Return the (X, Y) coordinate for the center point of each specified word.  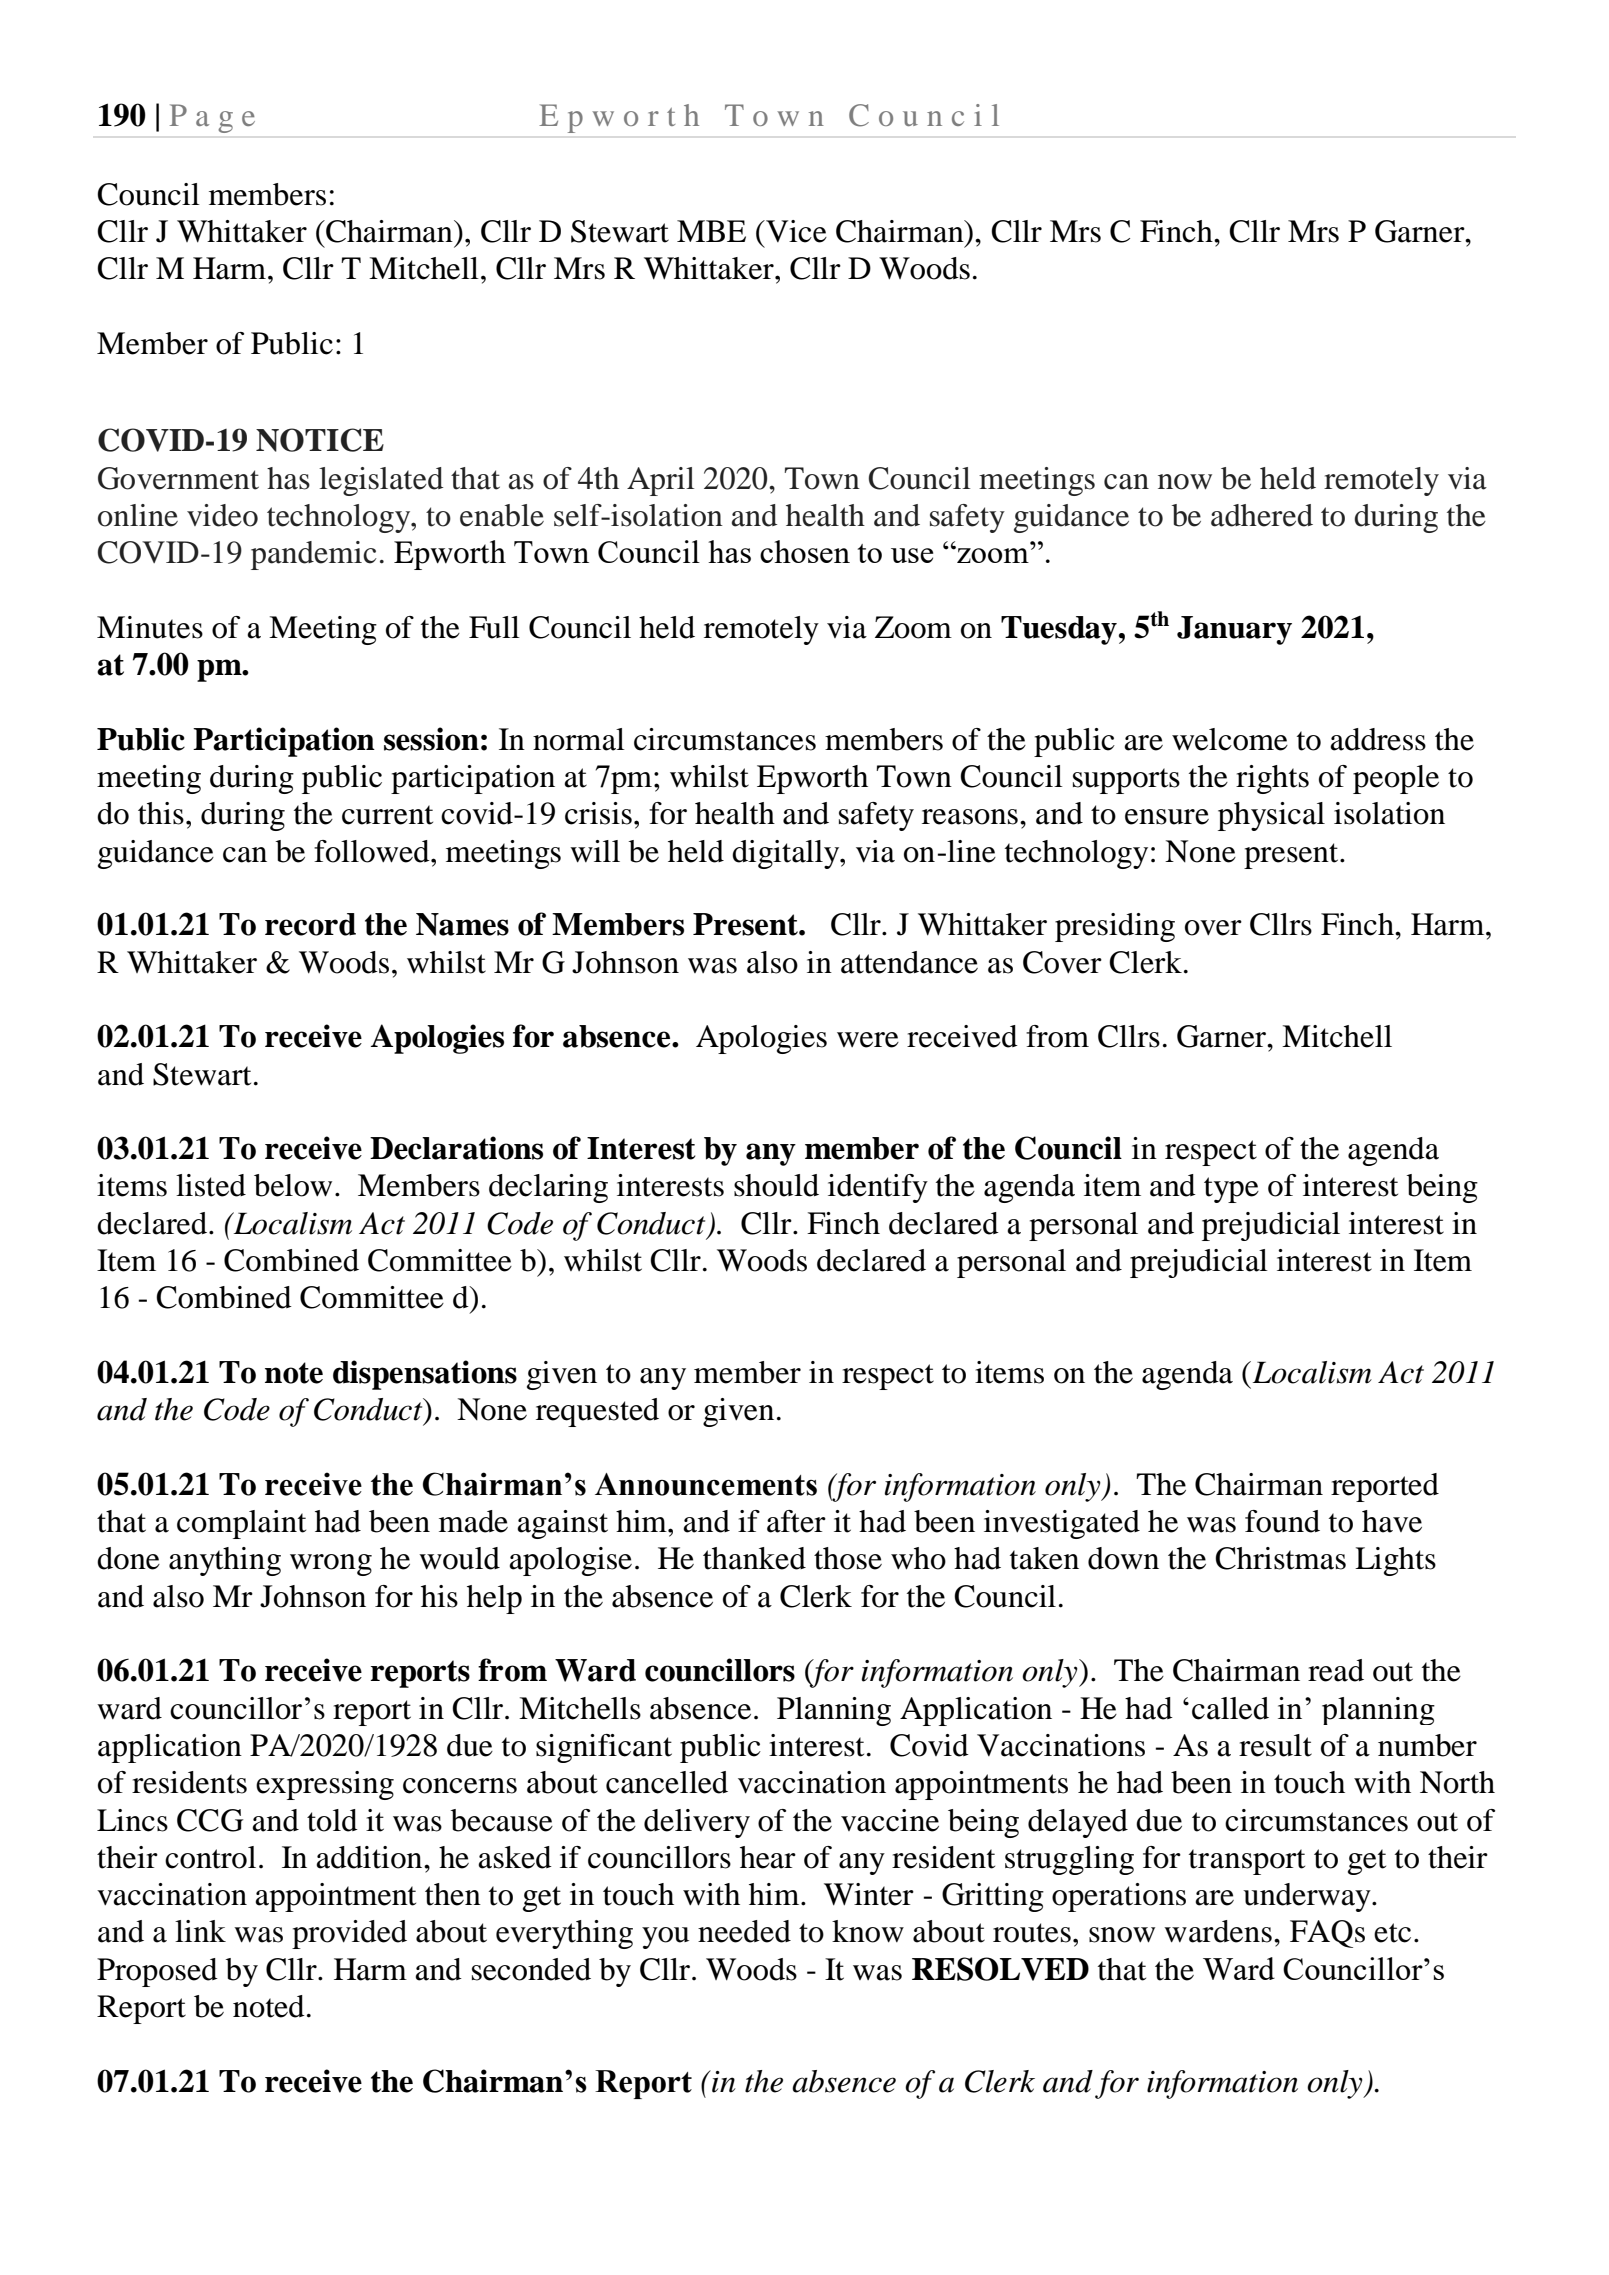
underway (1308, 1897)
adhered (1262, 515)
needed (744, 1931)
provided (349, 1934)
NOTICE (320, 440)
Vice (795, 231)
